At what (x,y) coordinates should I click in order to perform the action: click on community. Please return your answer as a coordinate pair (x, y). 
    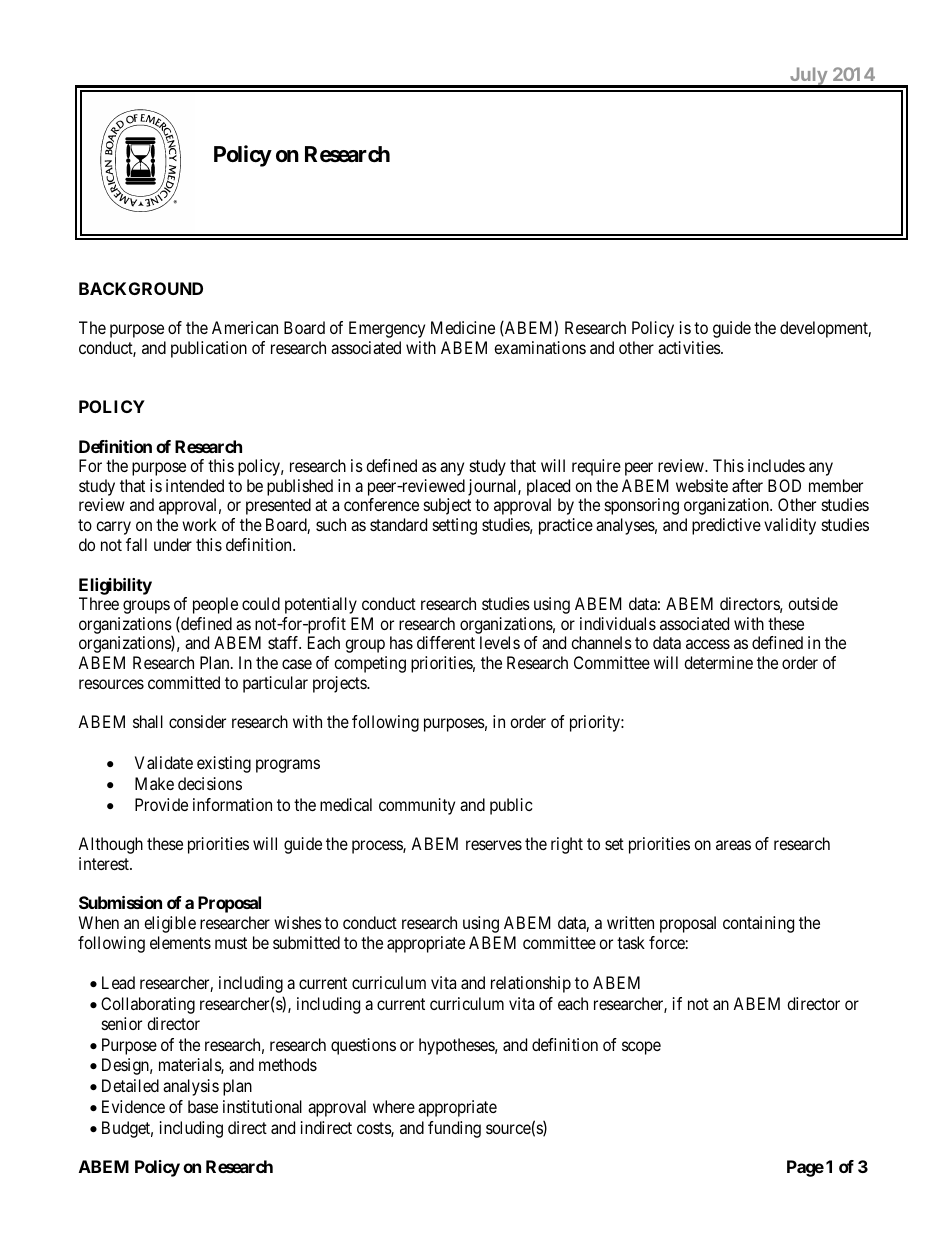
    Looking at the image, I should click on (417, 806).
